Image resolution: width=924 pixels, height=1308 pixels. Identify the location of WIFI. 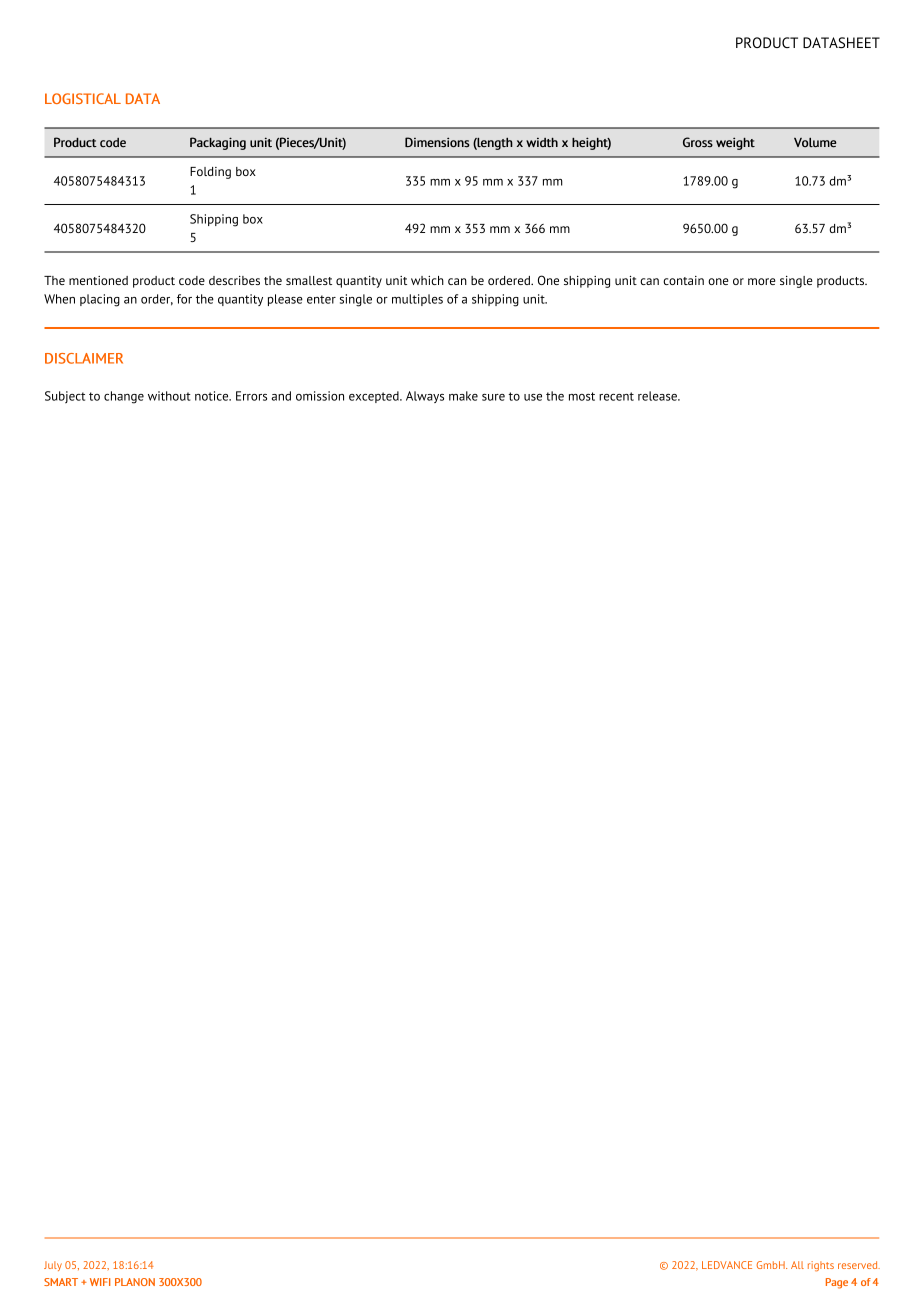
(100, 1282).
